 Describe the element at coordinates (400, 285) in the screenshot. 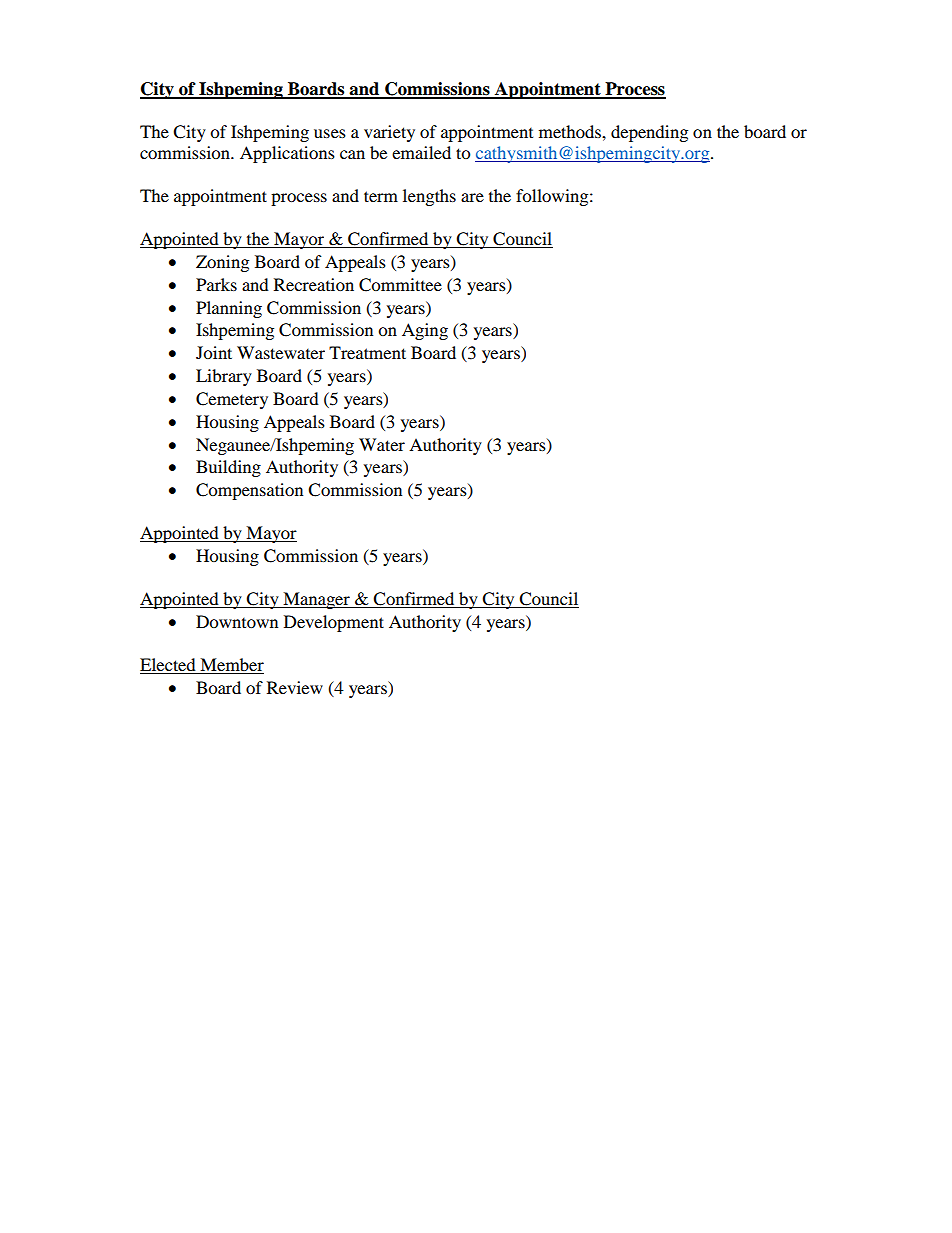

I see `Committee` at that location.
